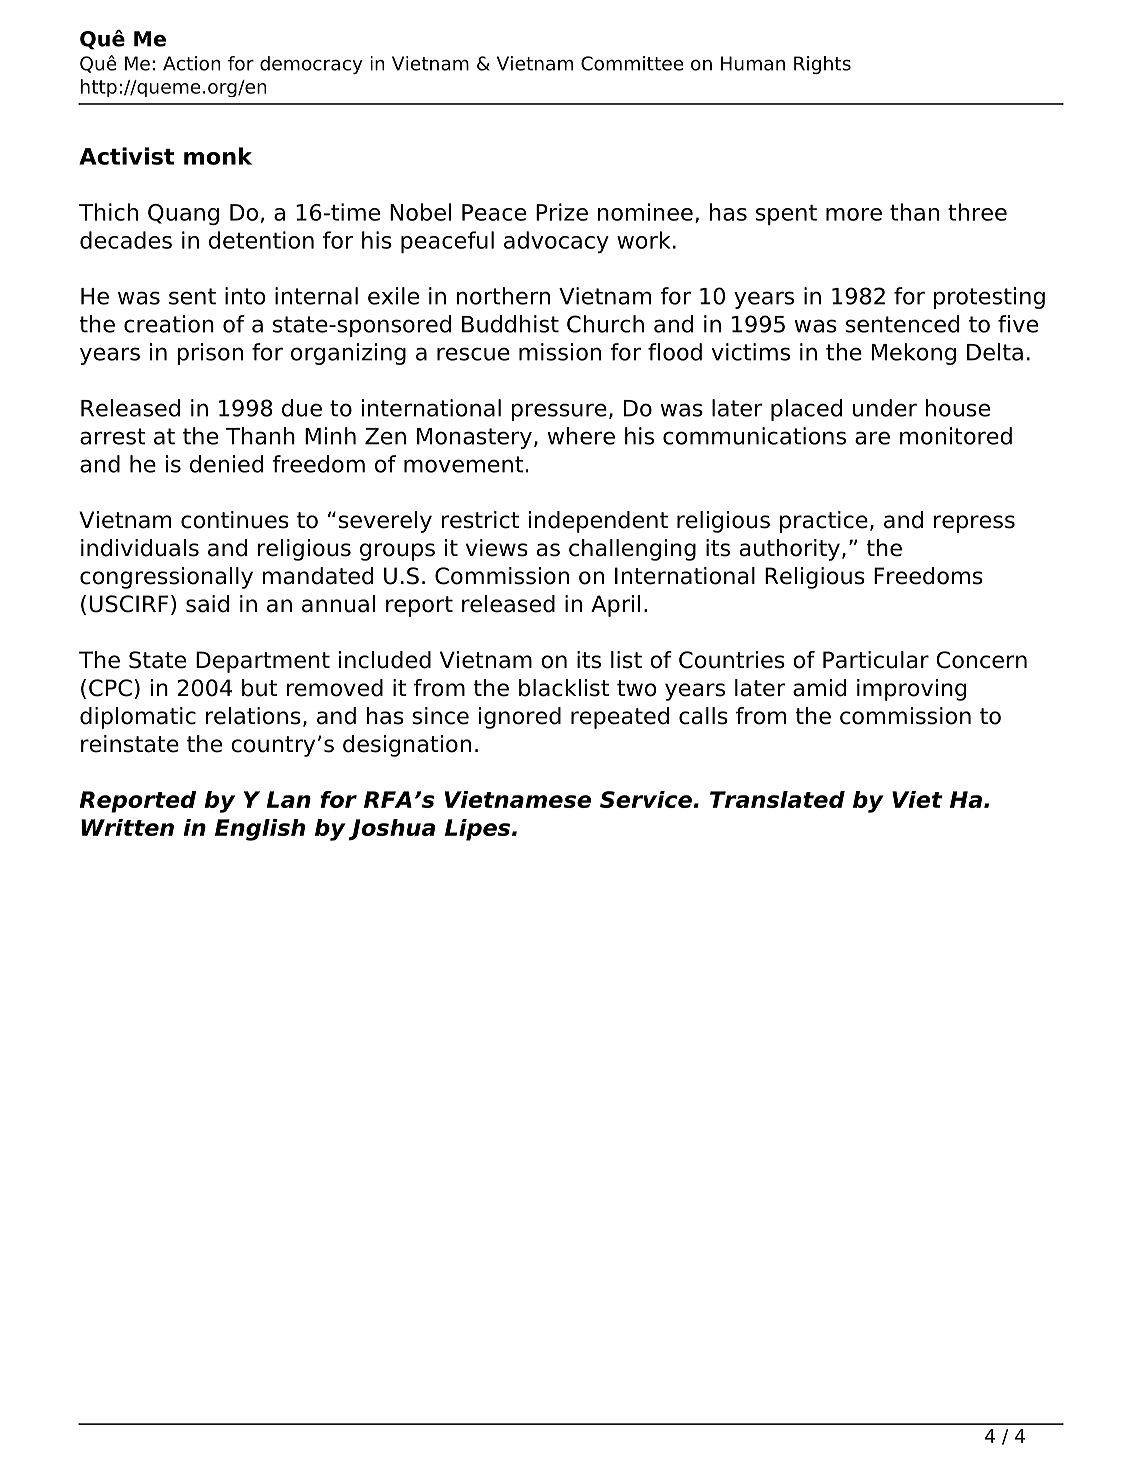 The height and width of the screenshot is (1477, 1142). What do you see at coordinates (974, 524) in the screenshot?
I see `repress` at bounding box center [974, 524].
